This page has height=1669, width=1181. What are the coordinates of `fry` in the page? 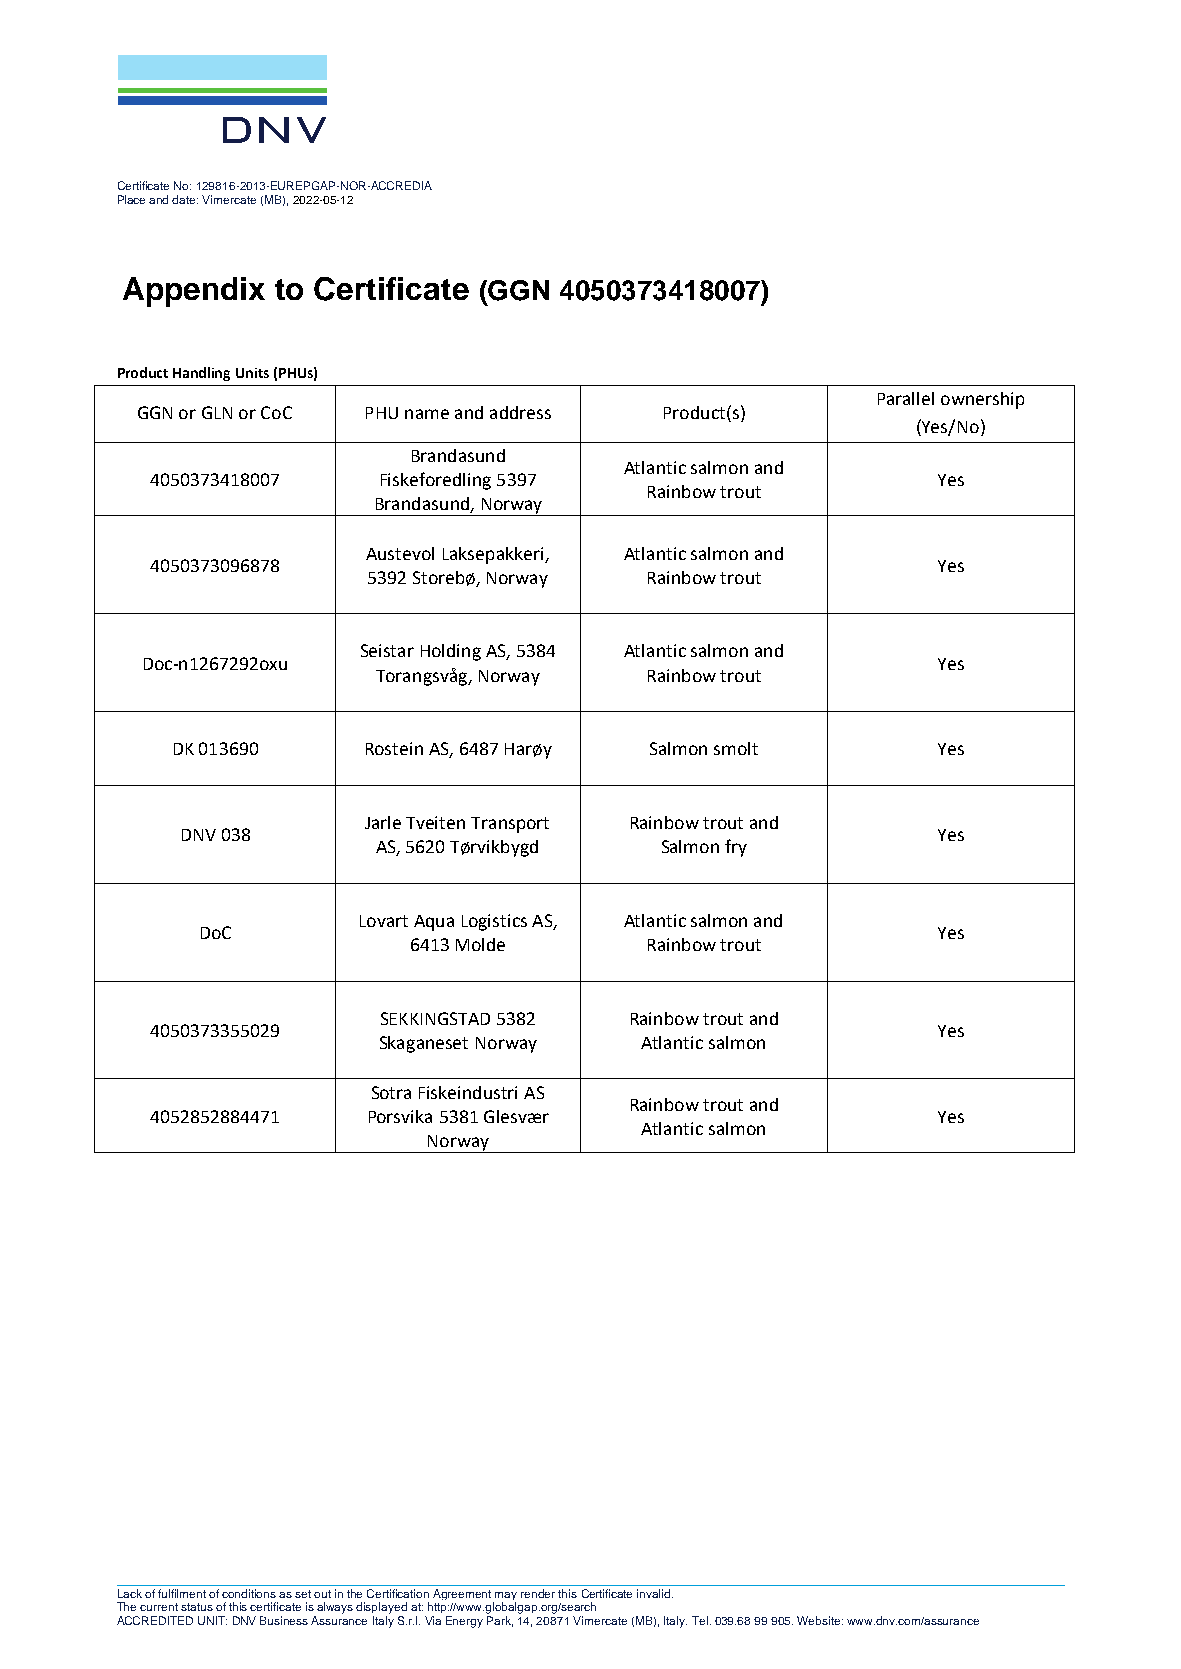 It's located at (736, 848).
